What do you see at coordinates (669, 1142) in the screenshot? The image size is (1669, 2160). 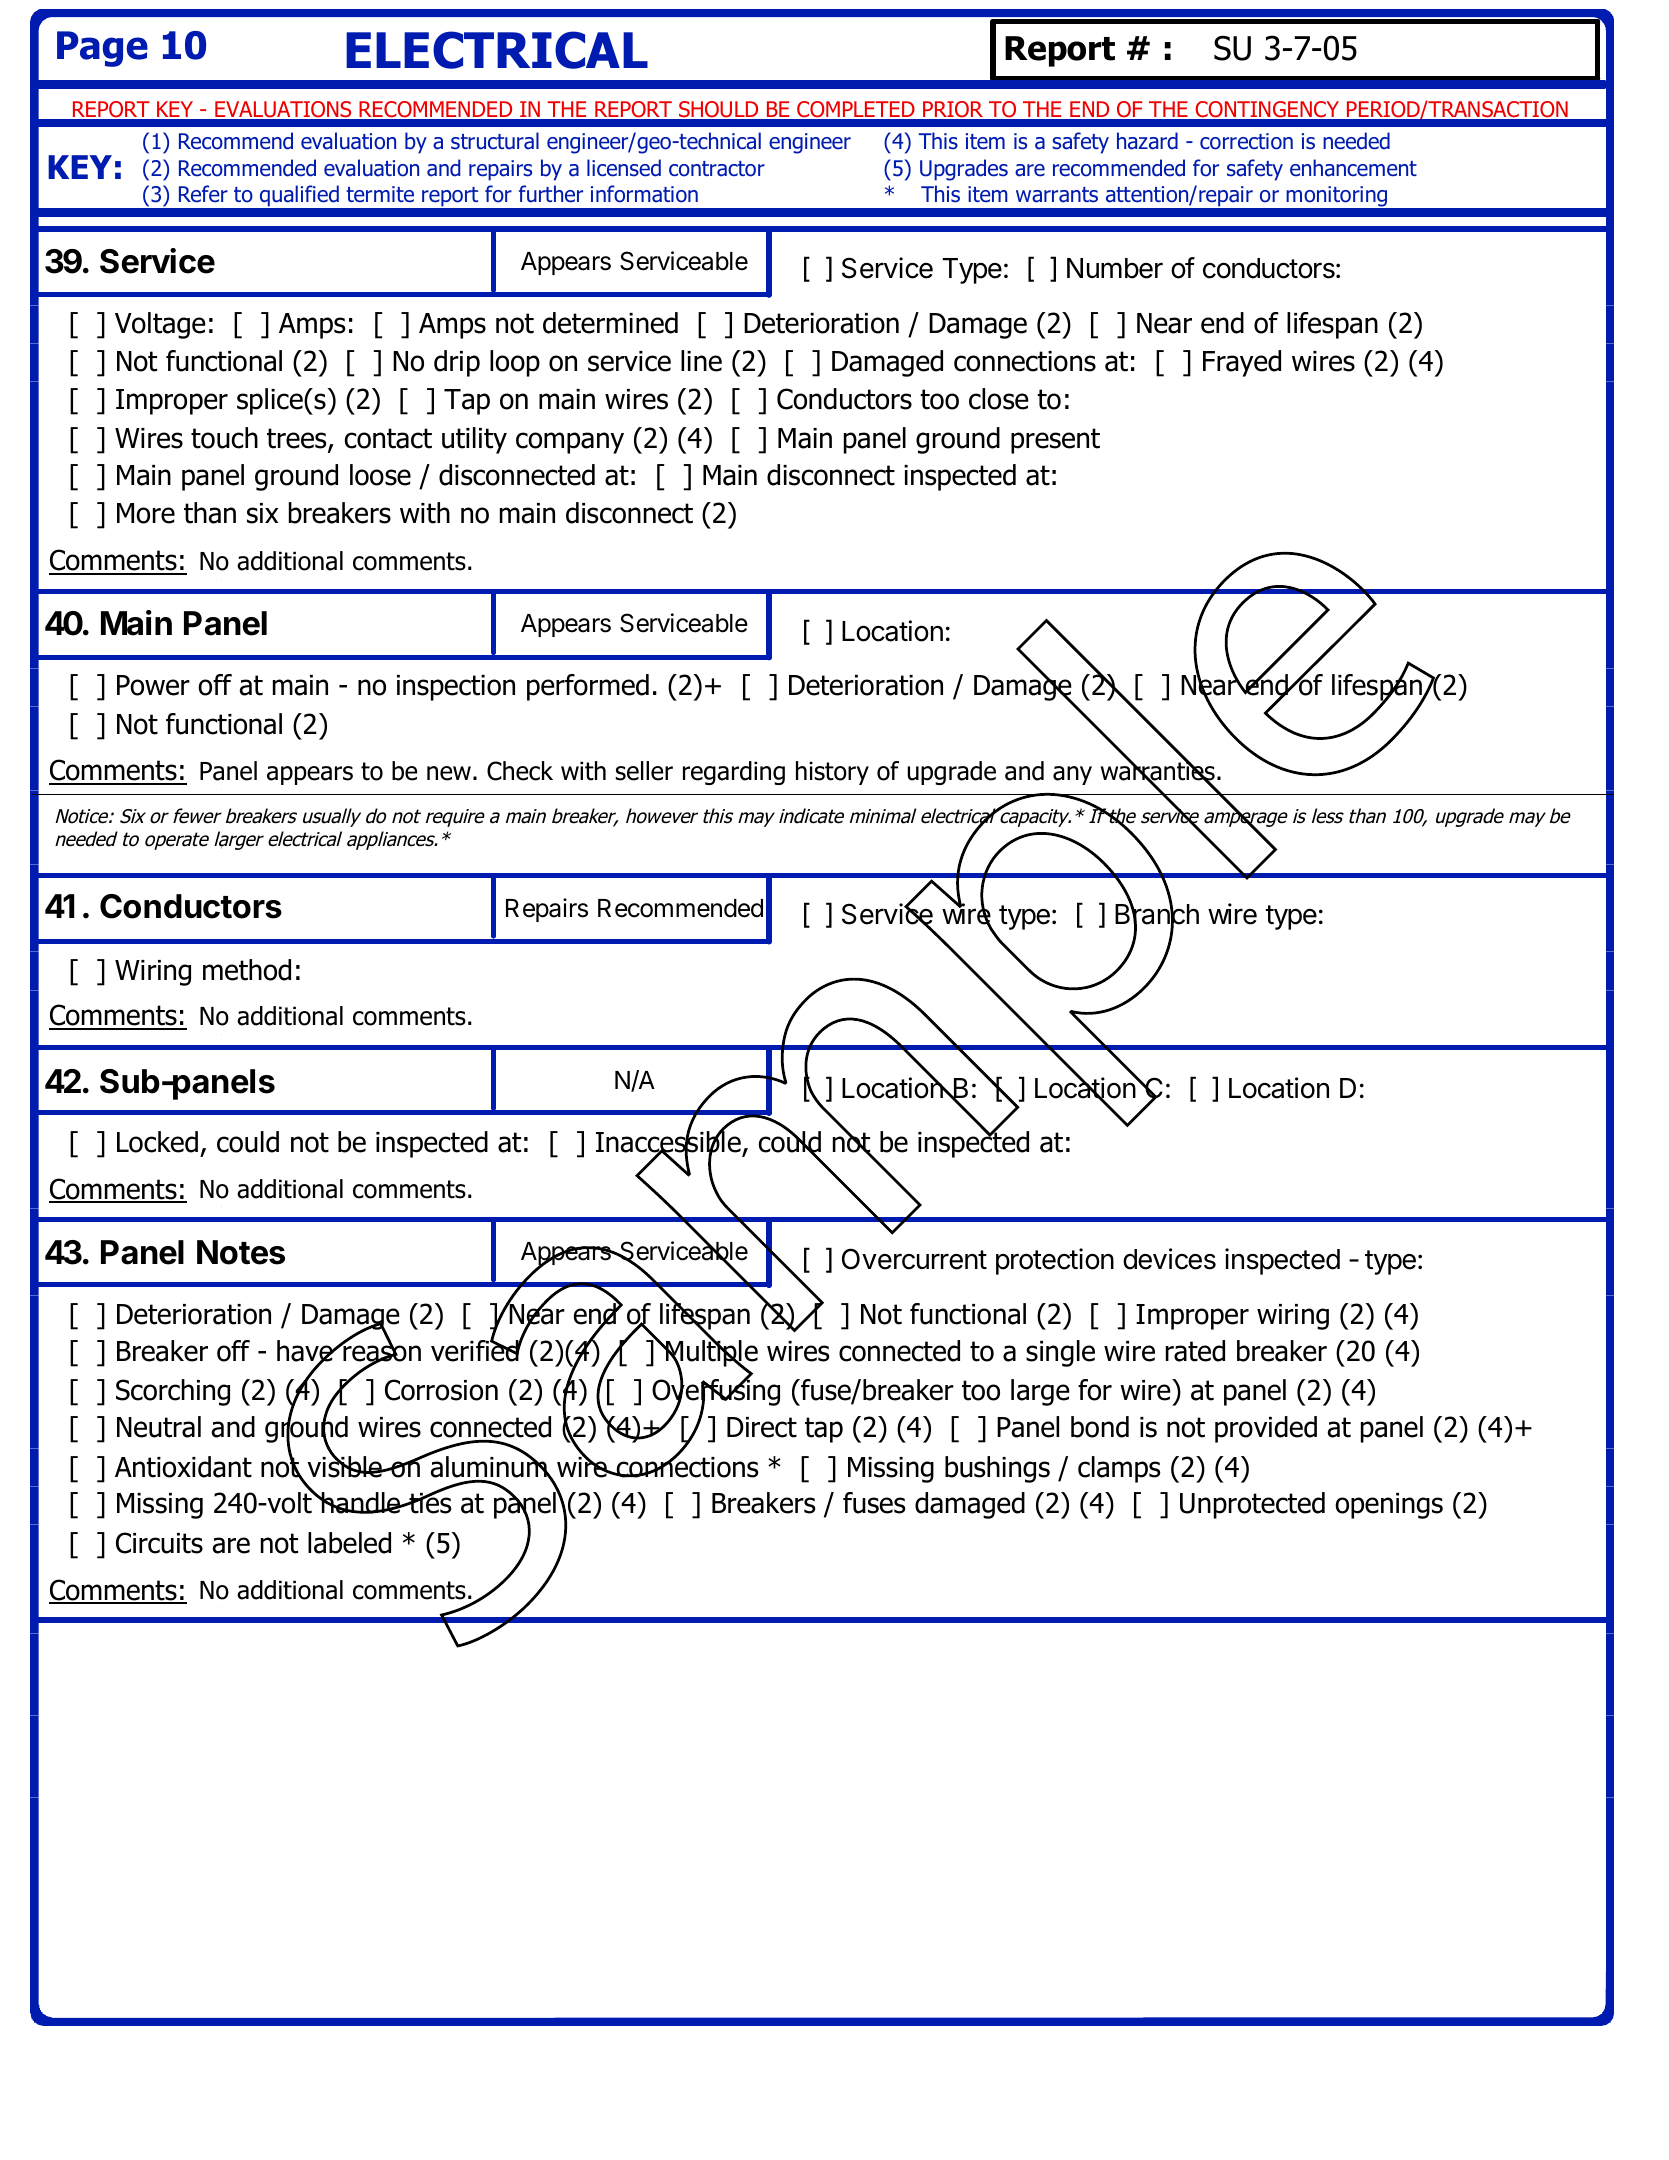 I see `Inaccessible` at bounding box center [669, 1142].
